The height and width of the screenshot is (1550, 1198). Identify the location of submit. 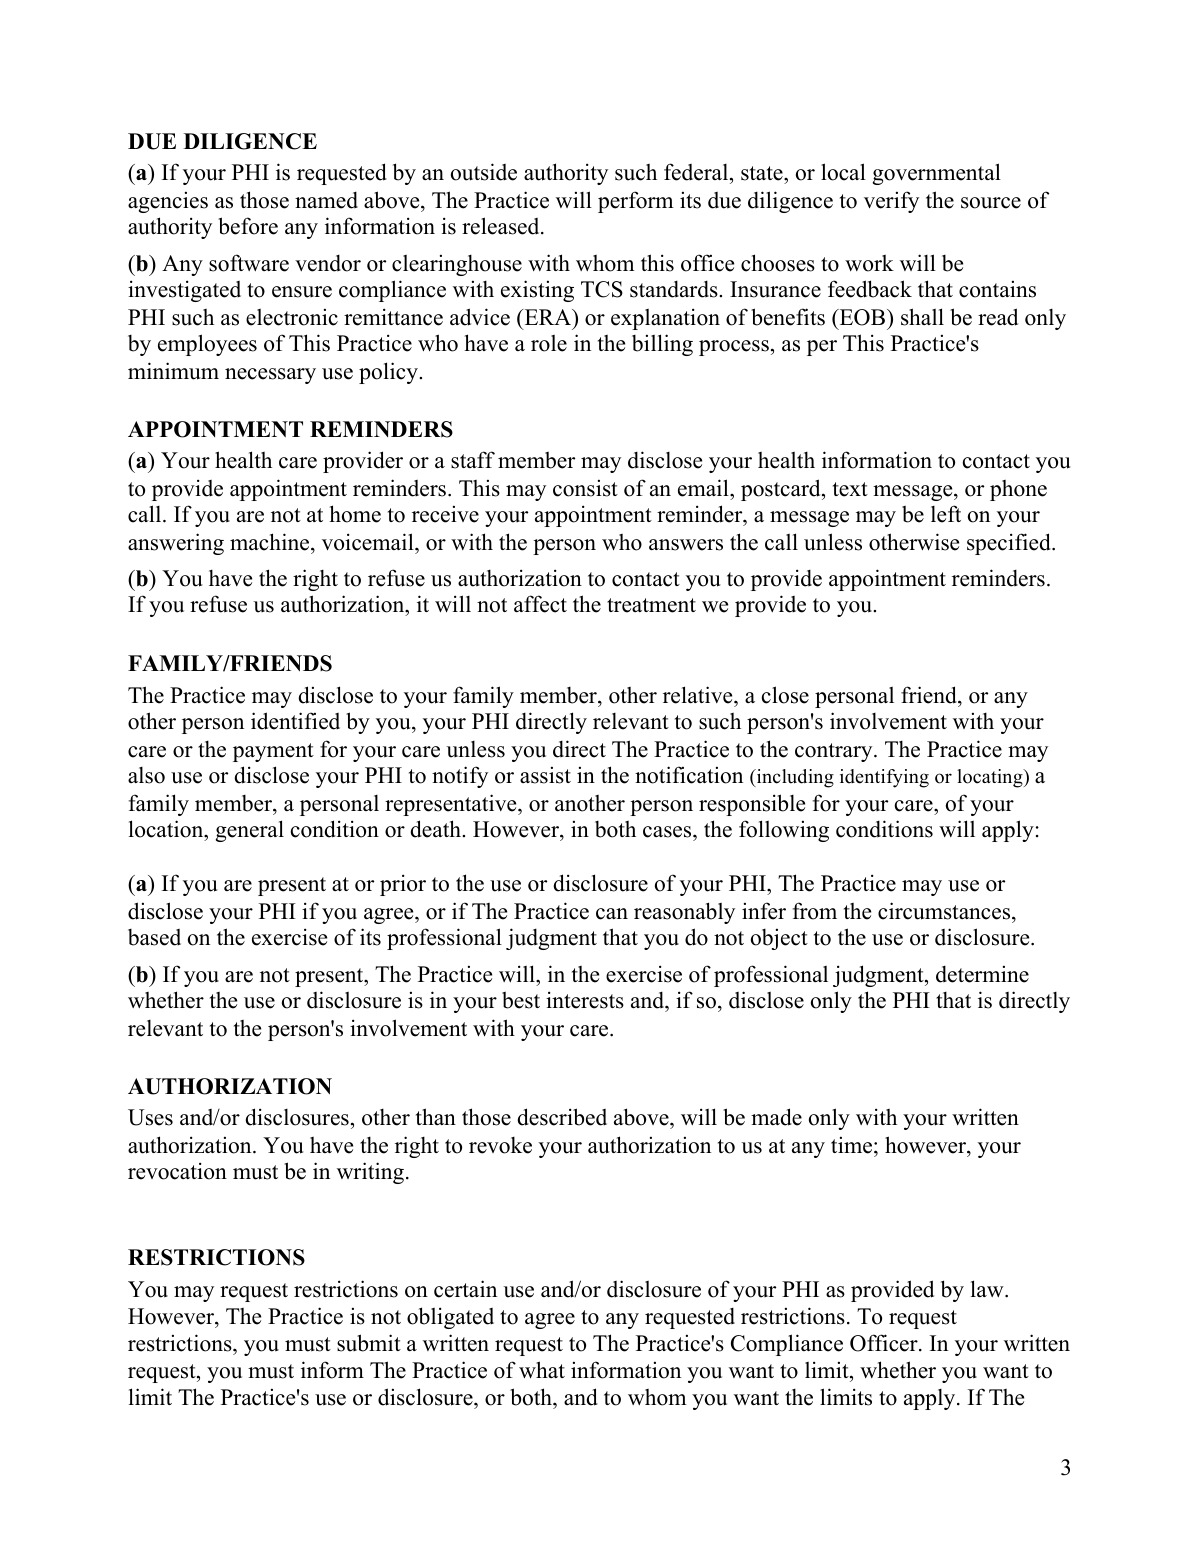
(369, 1343).
